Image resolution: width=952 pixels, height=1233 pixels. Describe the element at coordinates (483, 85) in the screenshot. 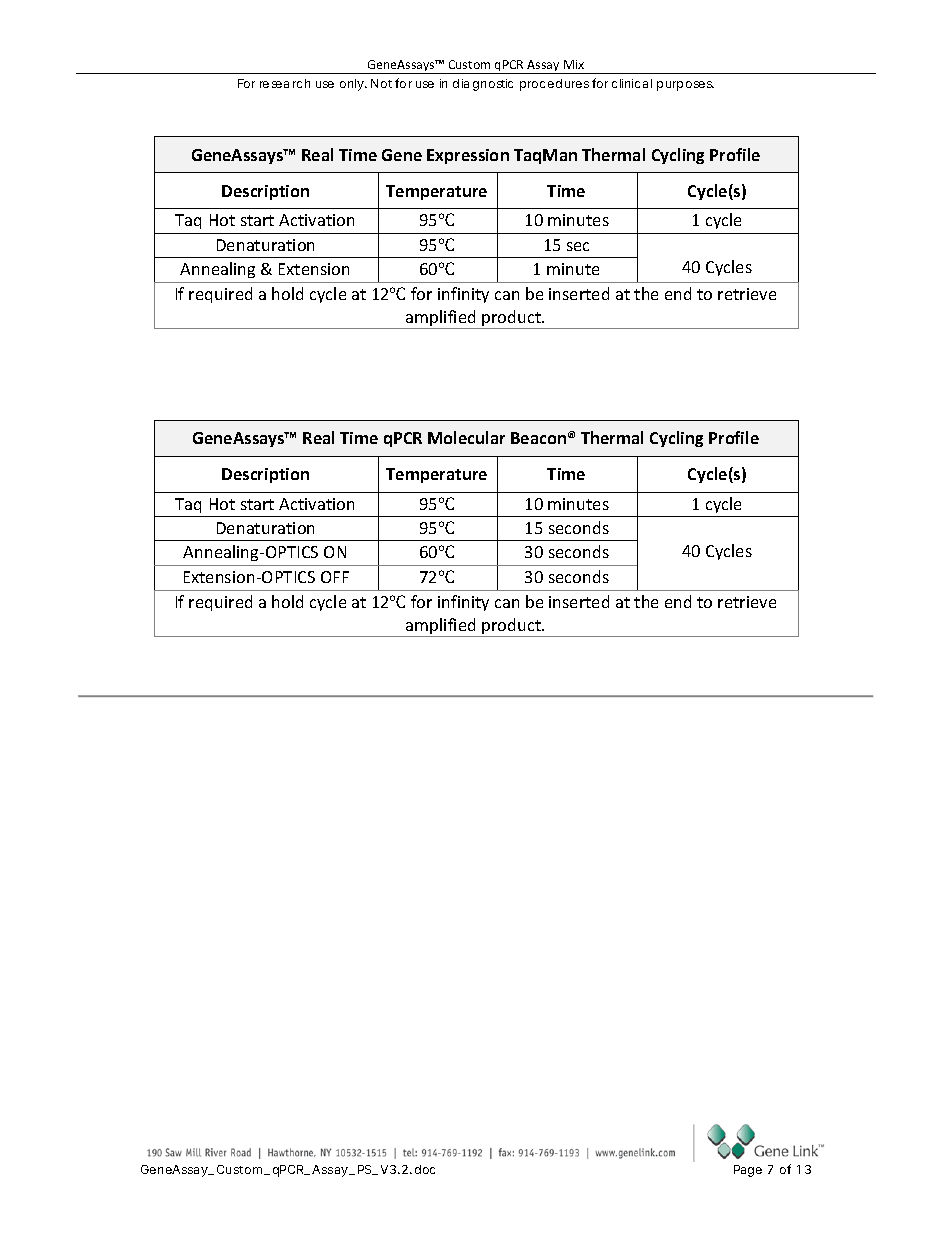

I see `diagnostic` at that location.
